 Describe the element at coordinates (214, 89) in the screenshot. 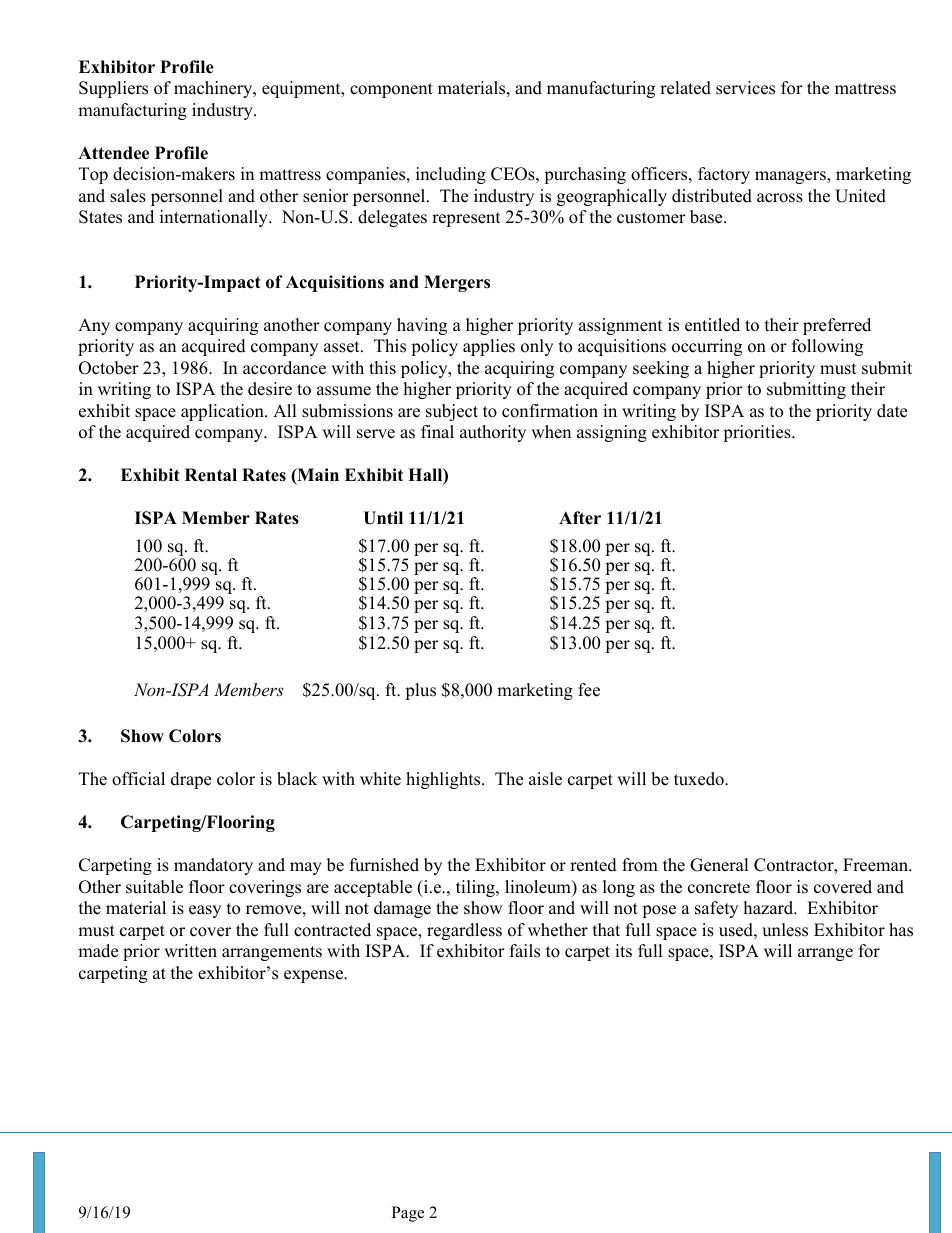

I see `machinery` at that location.
